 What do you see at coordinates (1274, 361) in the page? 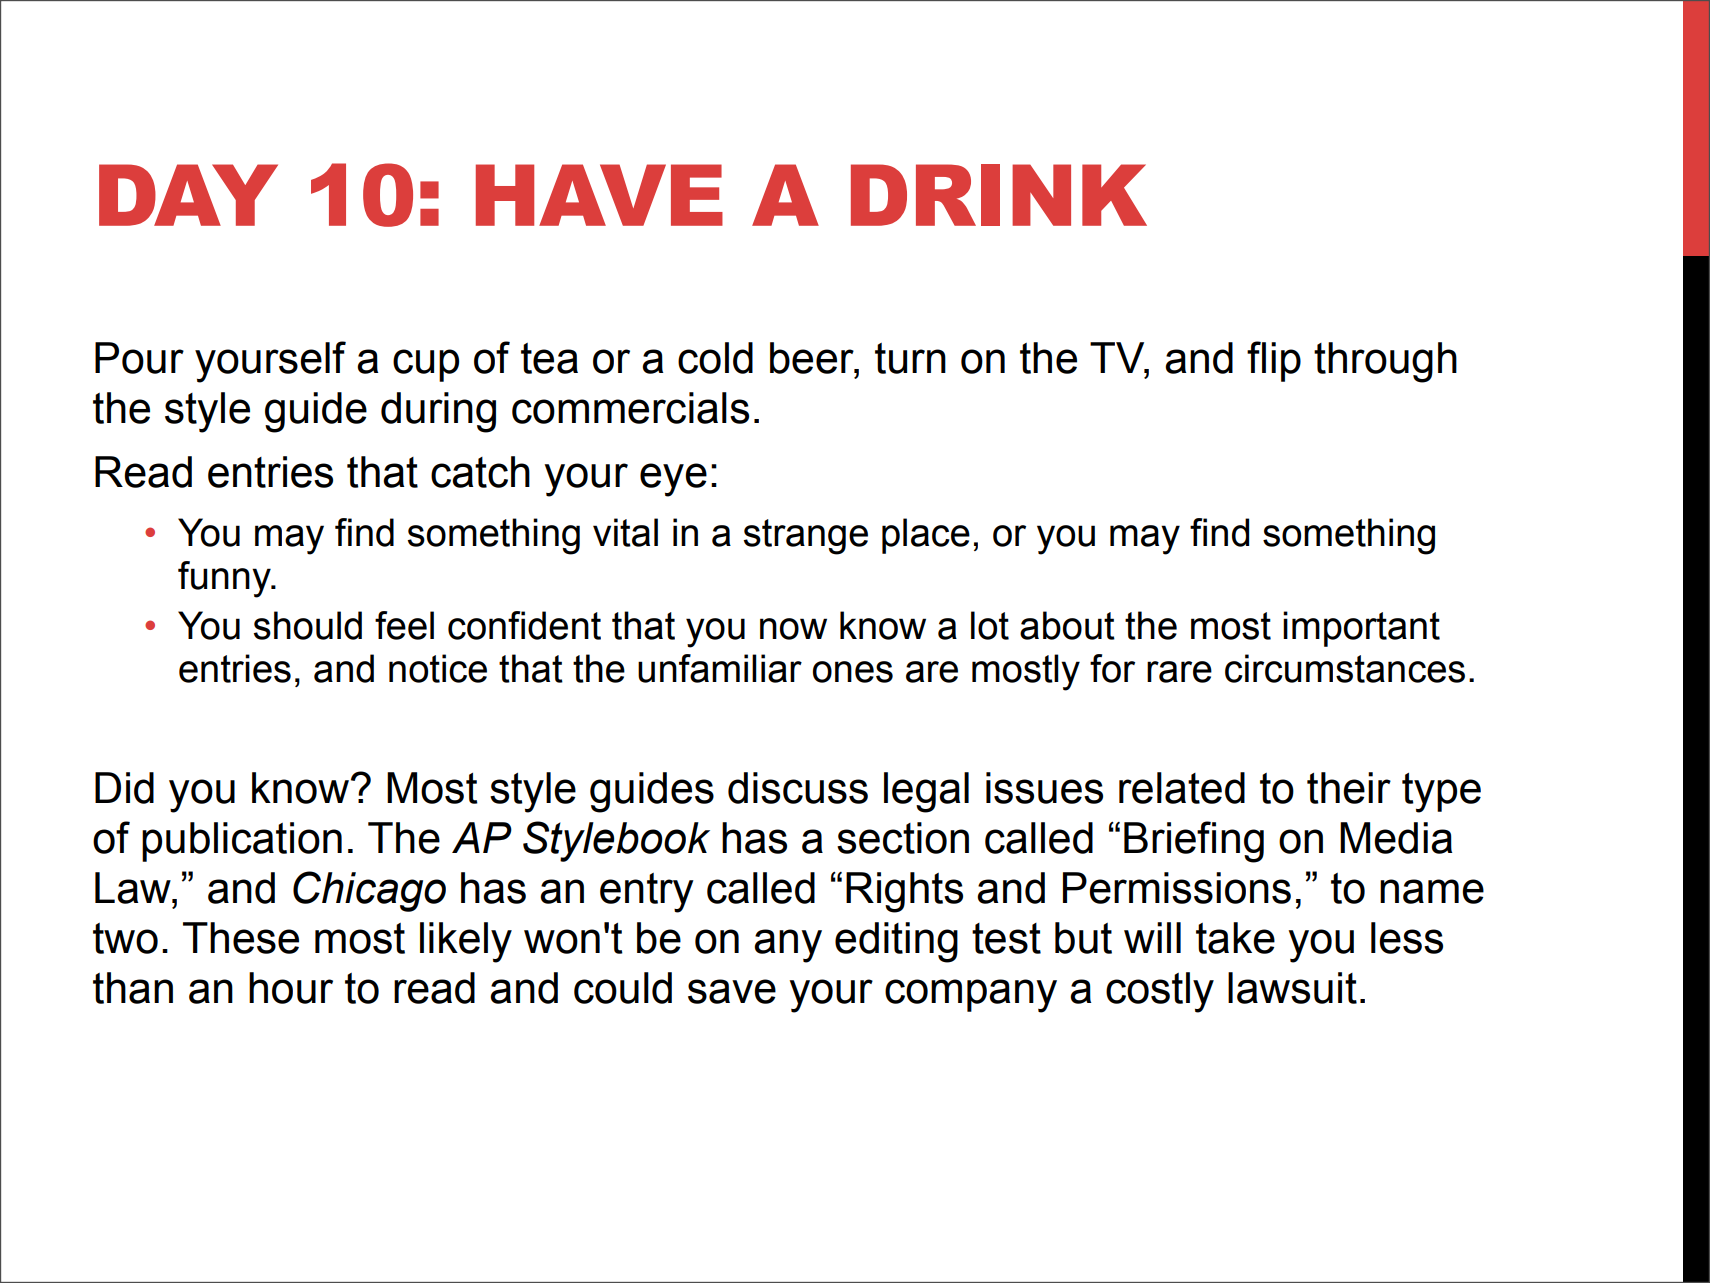
I see `flip` at bounding box center [1274, 361].
